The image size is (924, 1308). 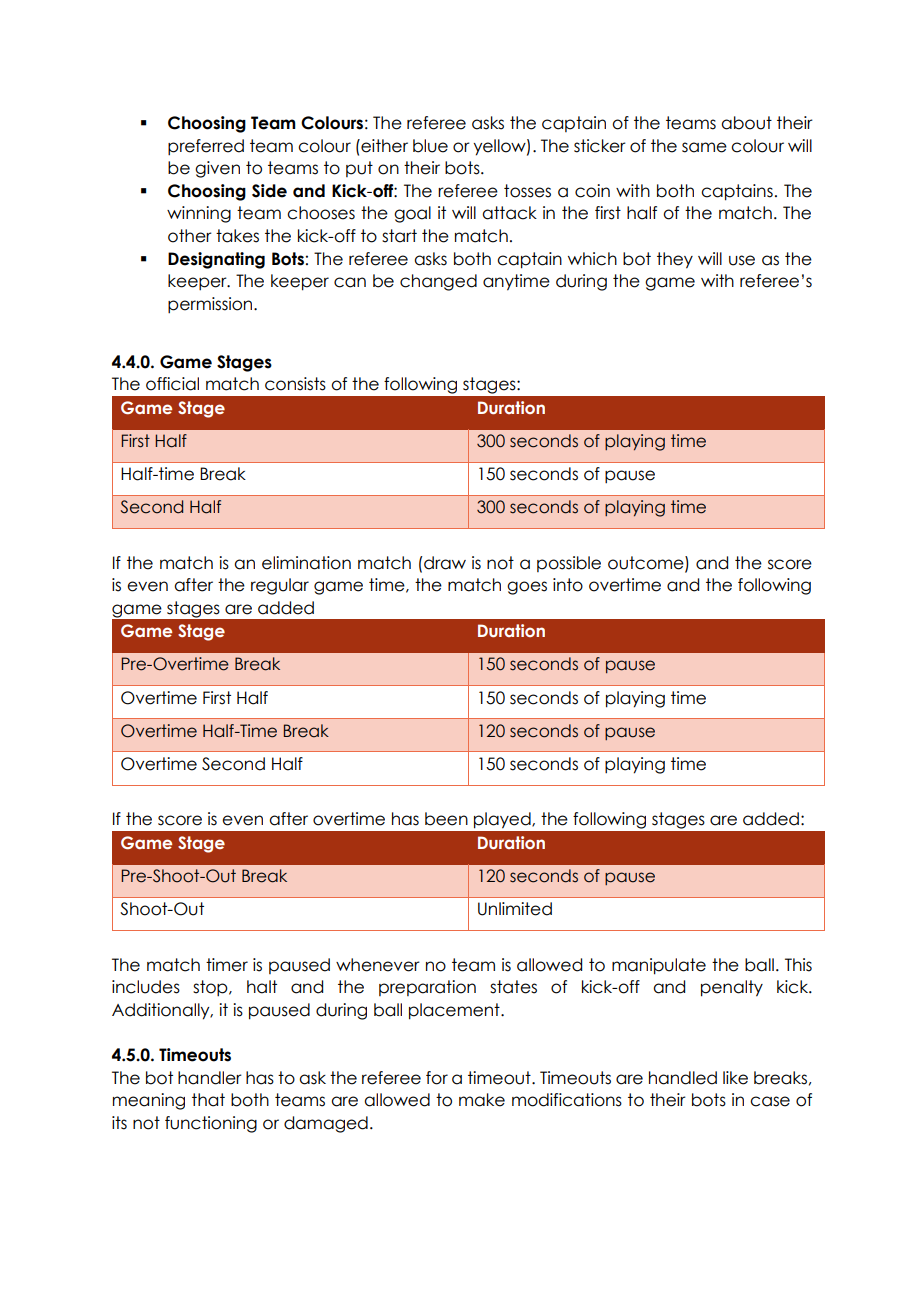 What do you see at coordinates (206, 147) in the screenshot?
I see `preferred` at bounding box center [206, 147].
